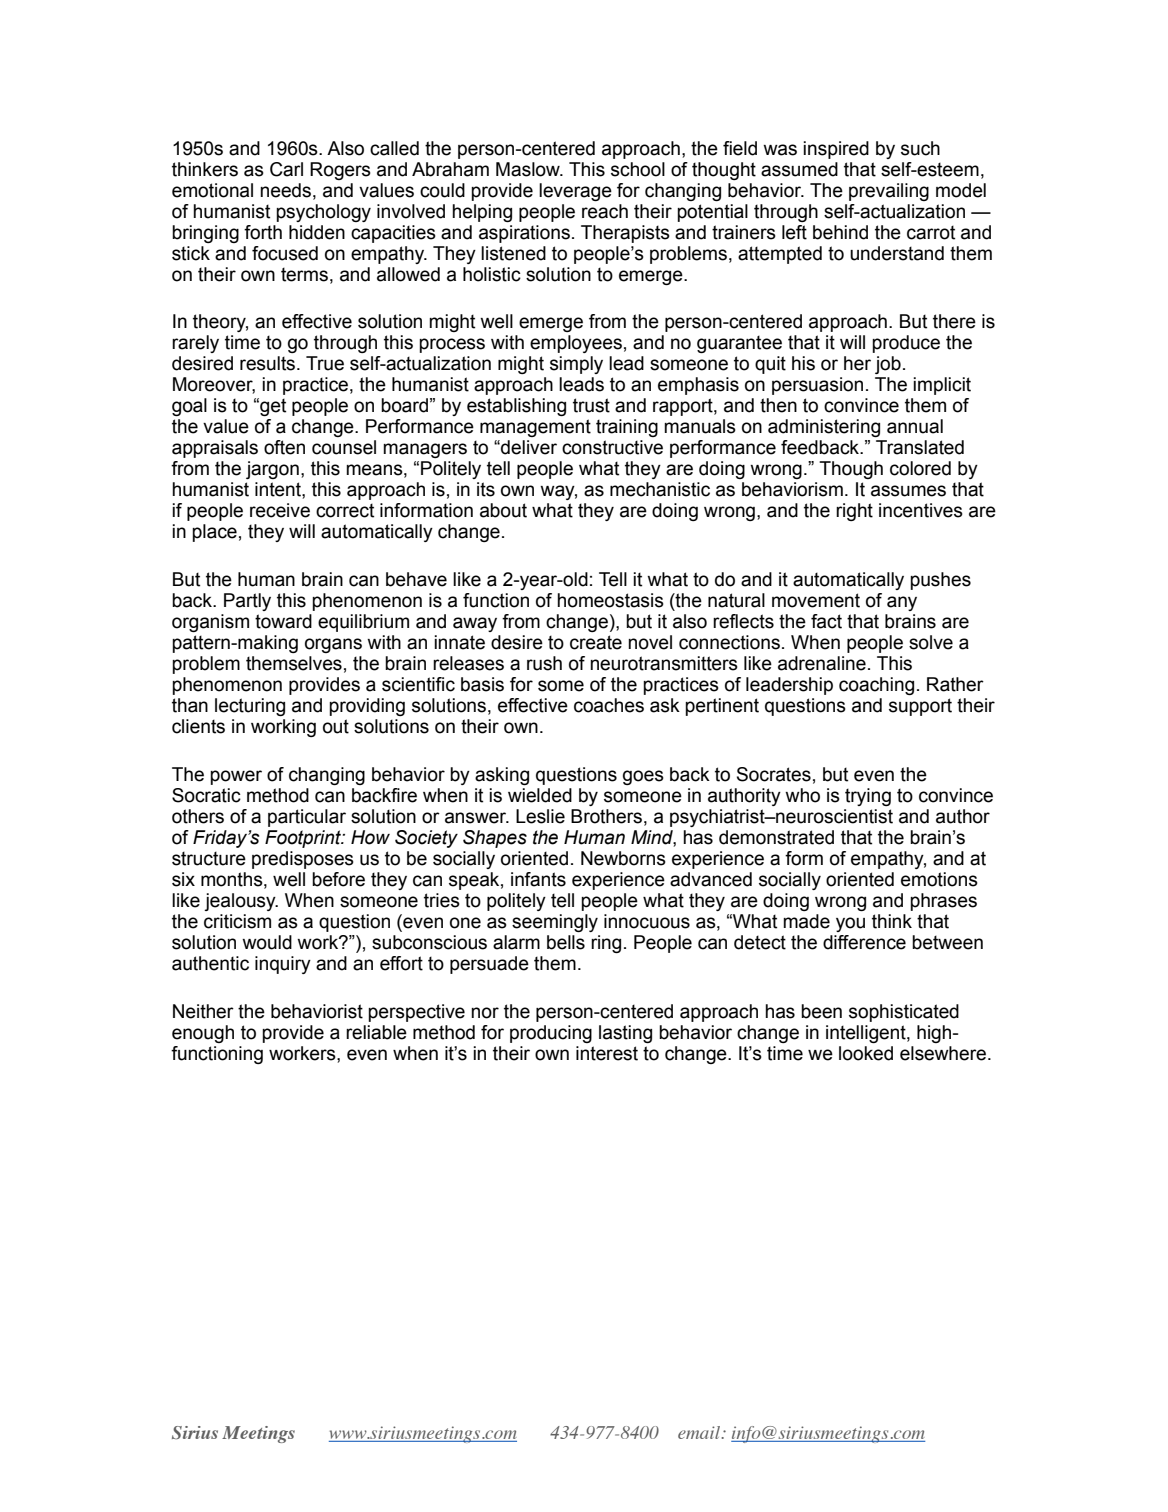  I want to click on elsewhere, so click(943, 1053).
